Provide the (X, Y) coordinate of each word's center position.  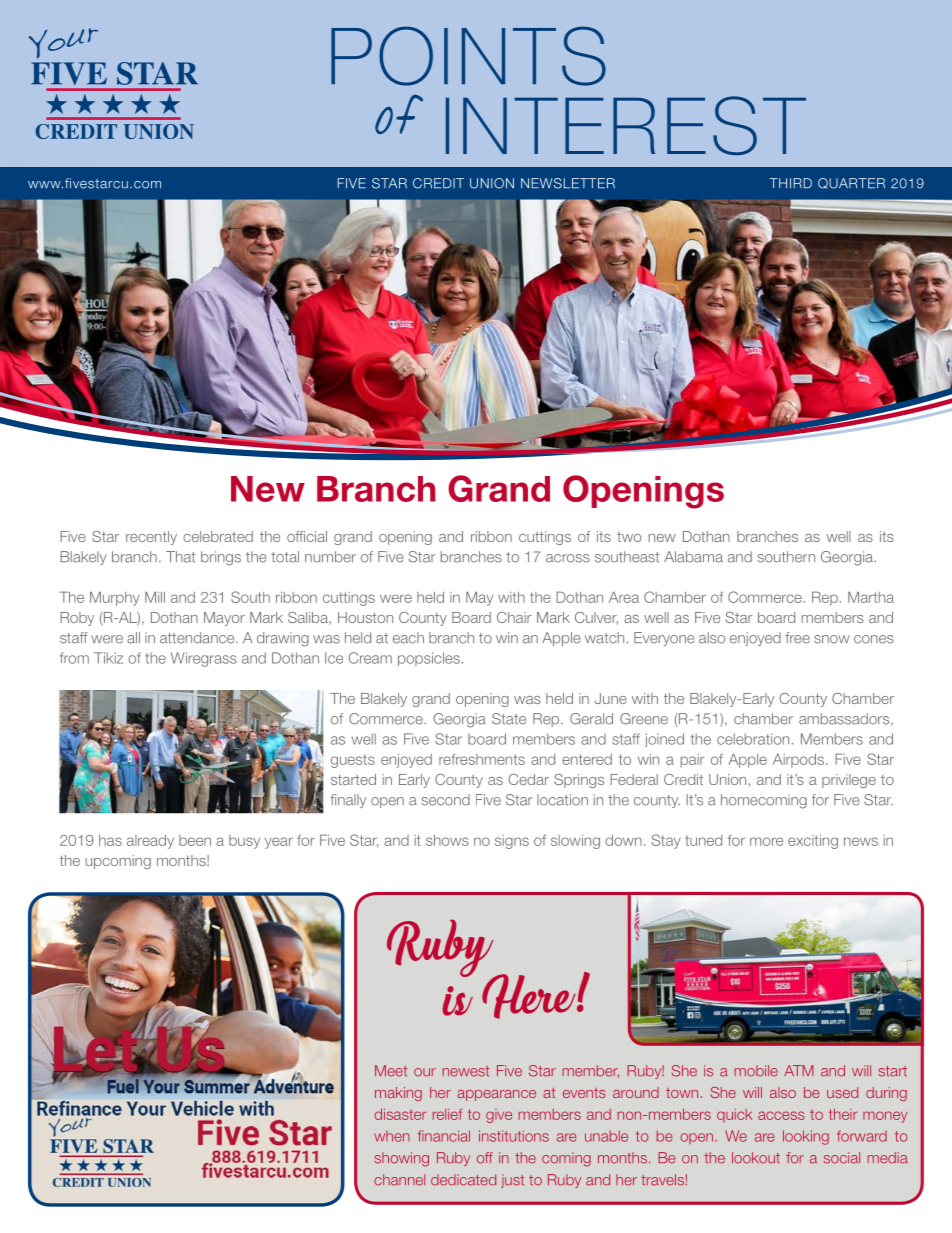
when (392, 1136)
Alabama (693, 557)
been (195, 840)
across (568, 558)
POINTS (468, 56)
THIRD (791, 183)
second (446, 800)
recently (151, 538)
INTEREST (626, 125)
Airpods (798, 760)
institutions (514, 1136)
